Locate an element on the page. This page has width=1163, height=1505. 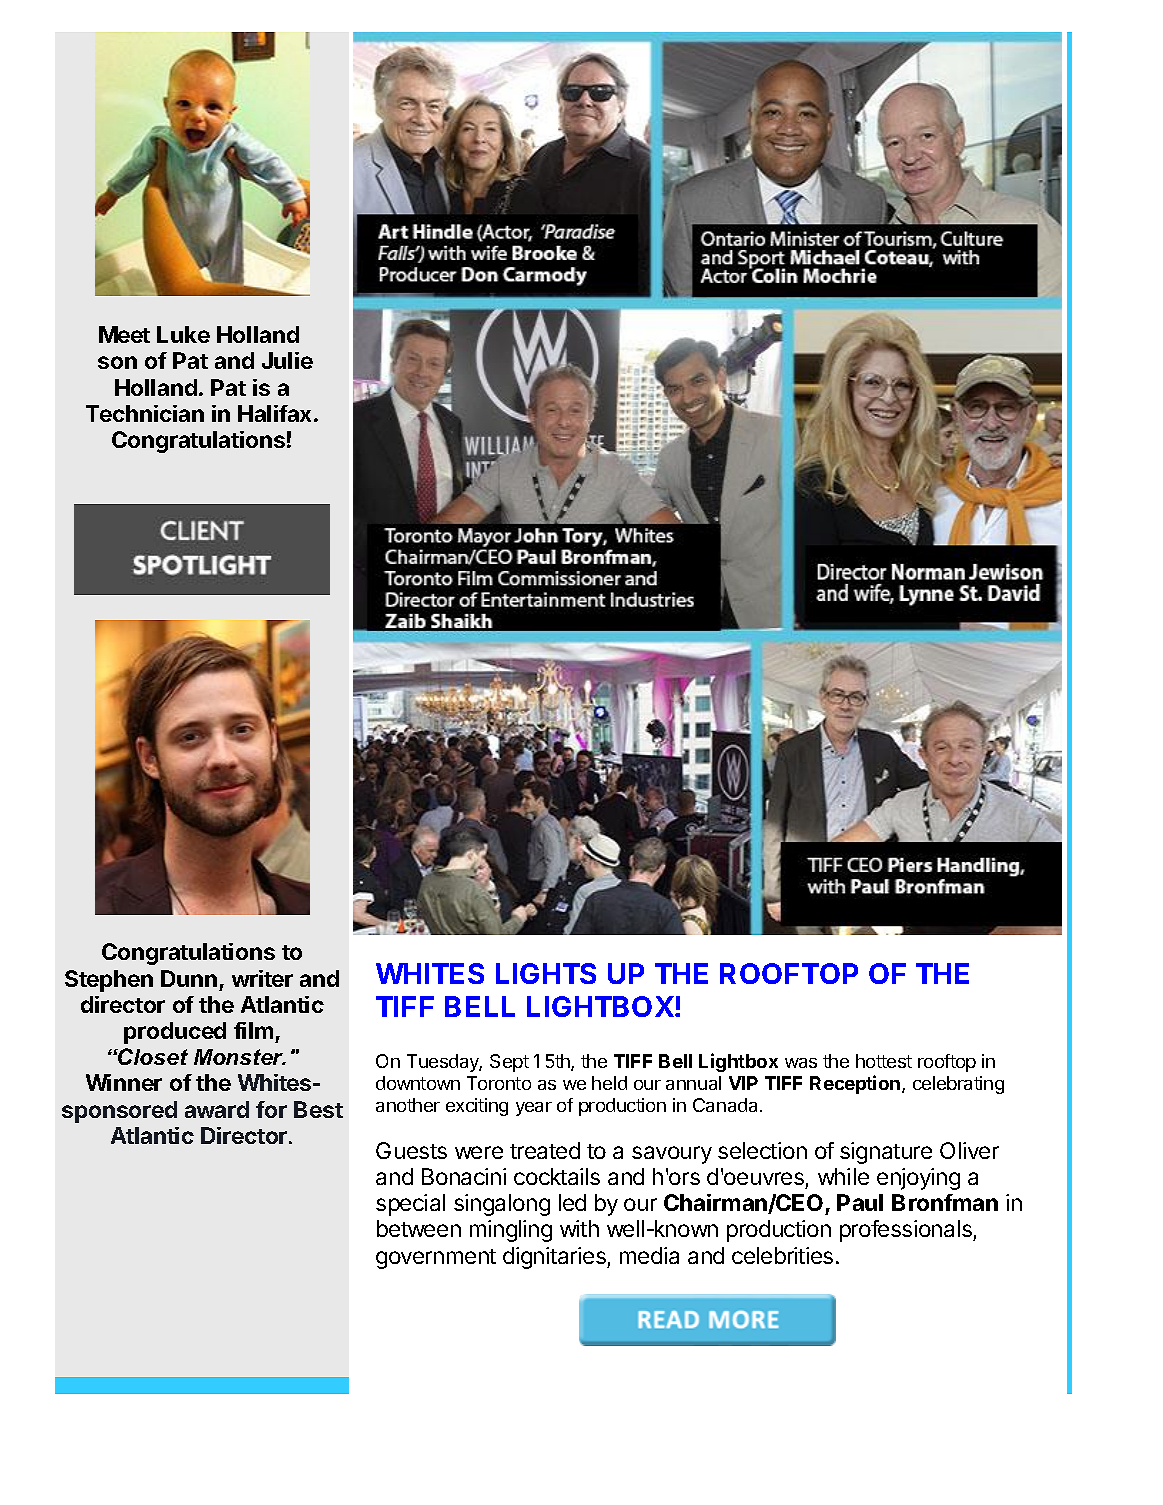
Halifax is located at coordinates (276, 413).
